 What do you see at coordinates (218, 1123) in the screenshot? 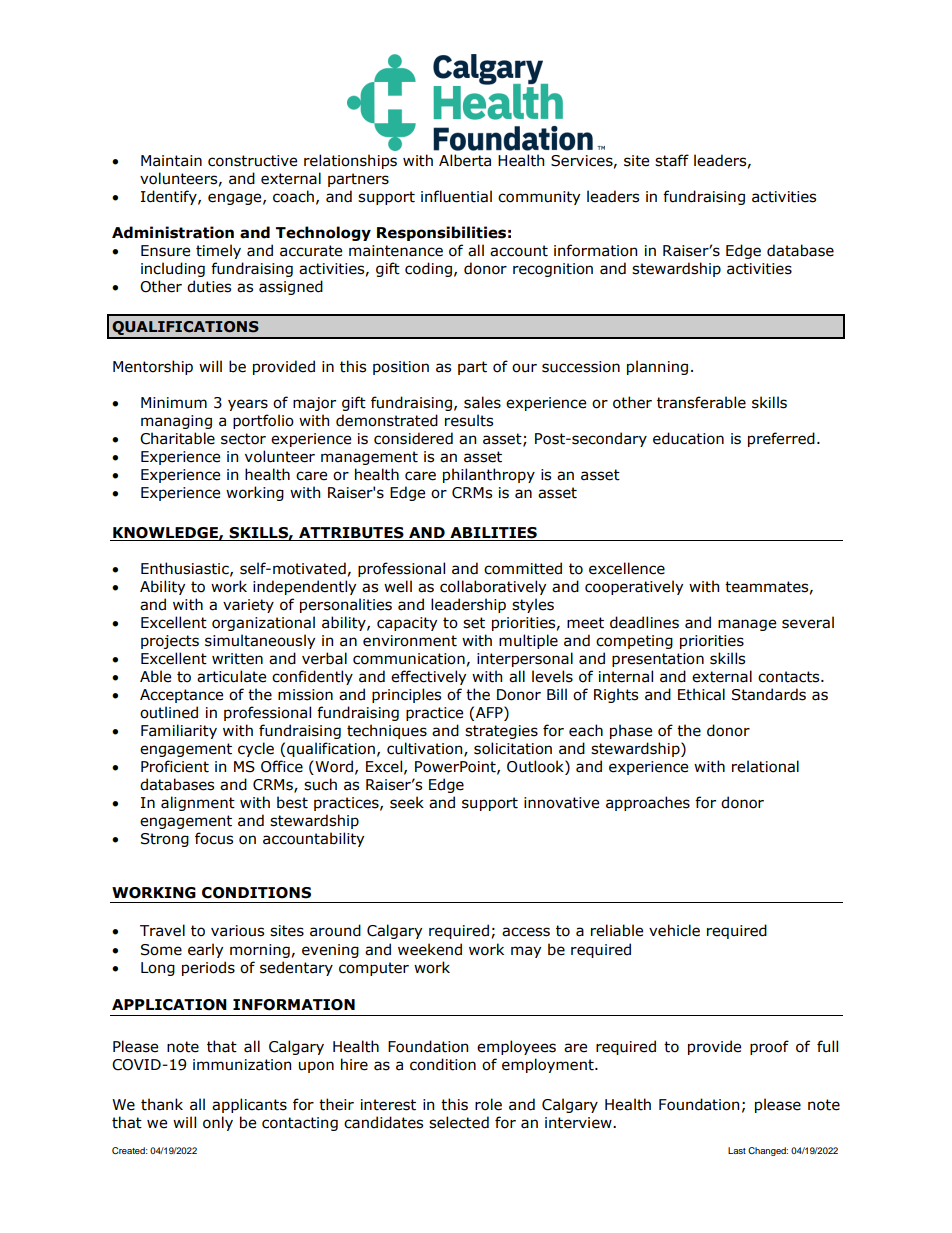
I see `only` at bounding box center [218, 1123].
